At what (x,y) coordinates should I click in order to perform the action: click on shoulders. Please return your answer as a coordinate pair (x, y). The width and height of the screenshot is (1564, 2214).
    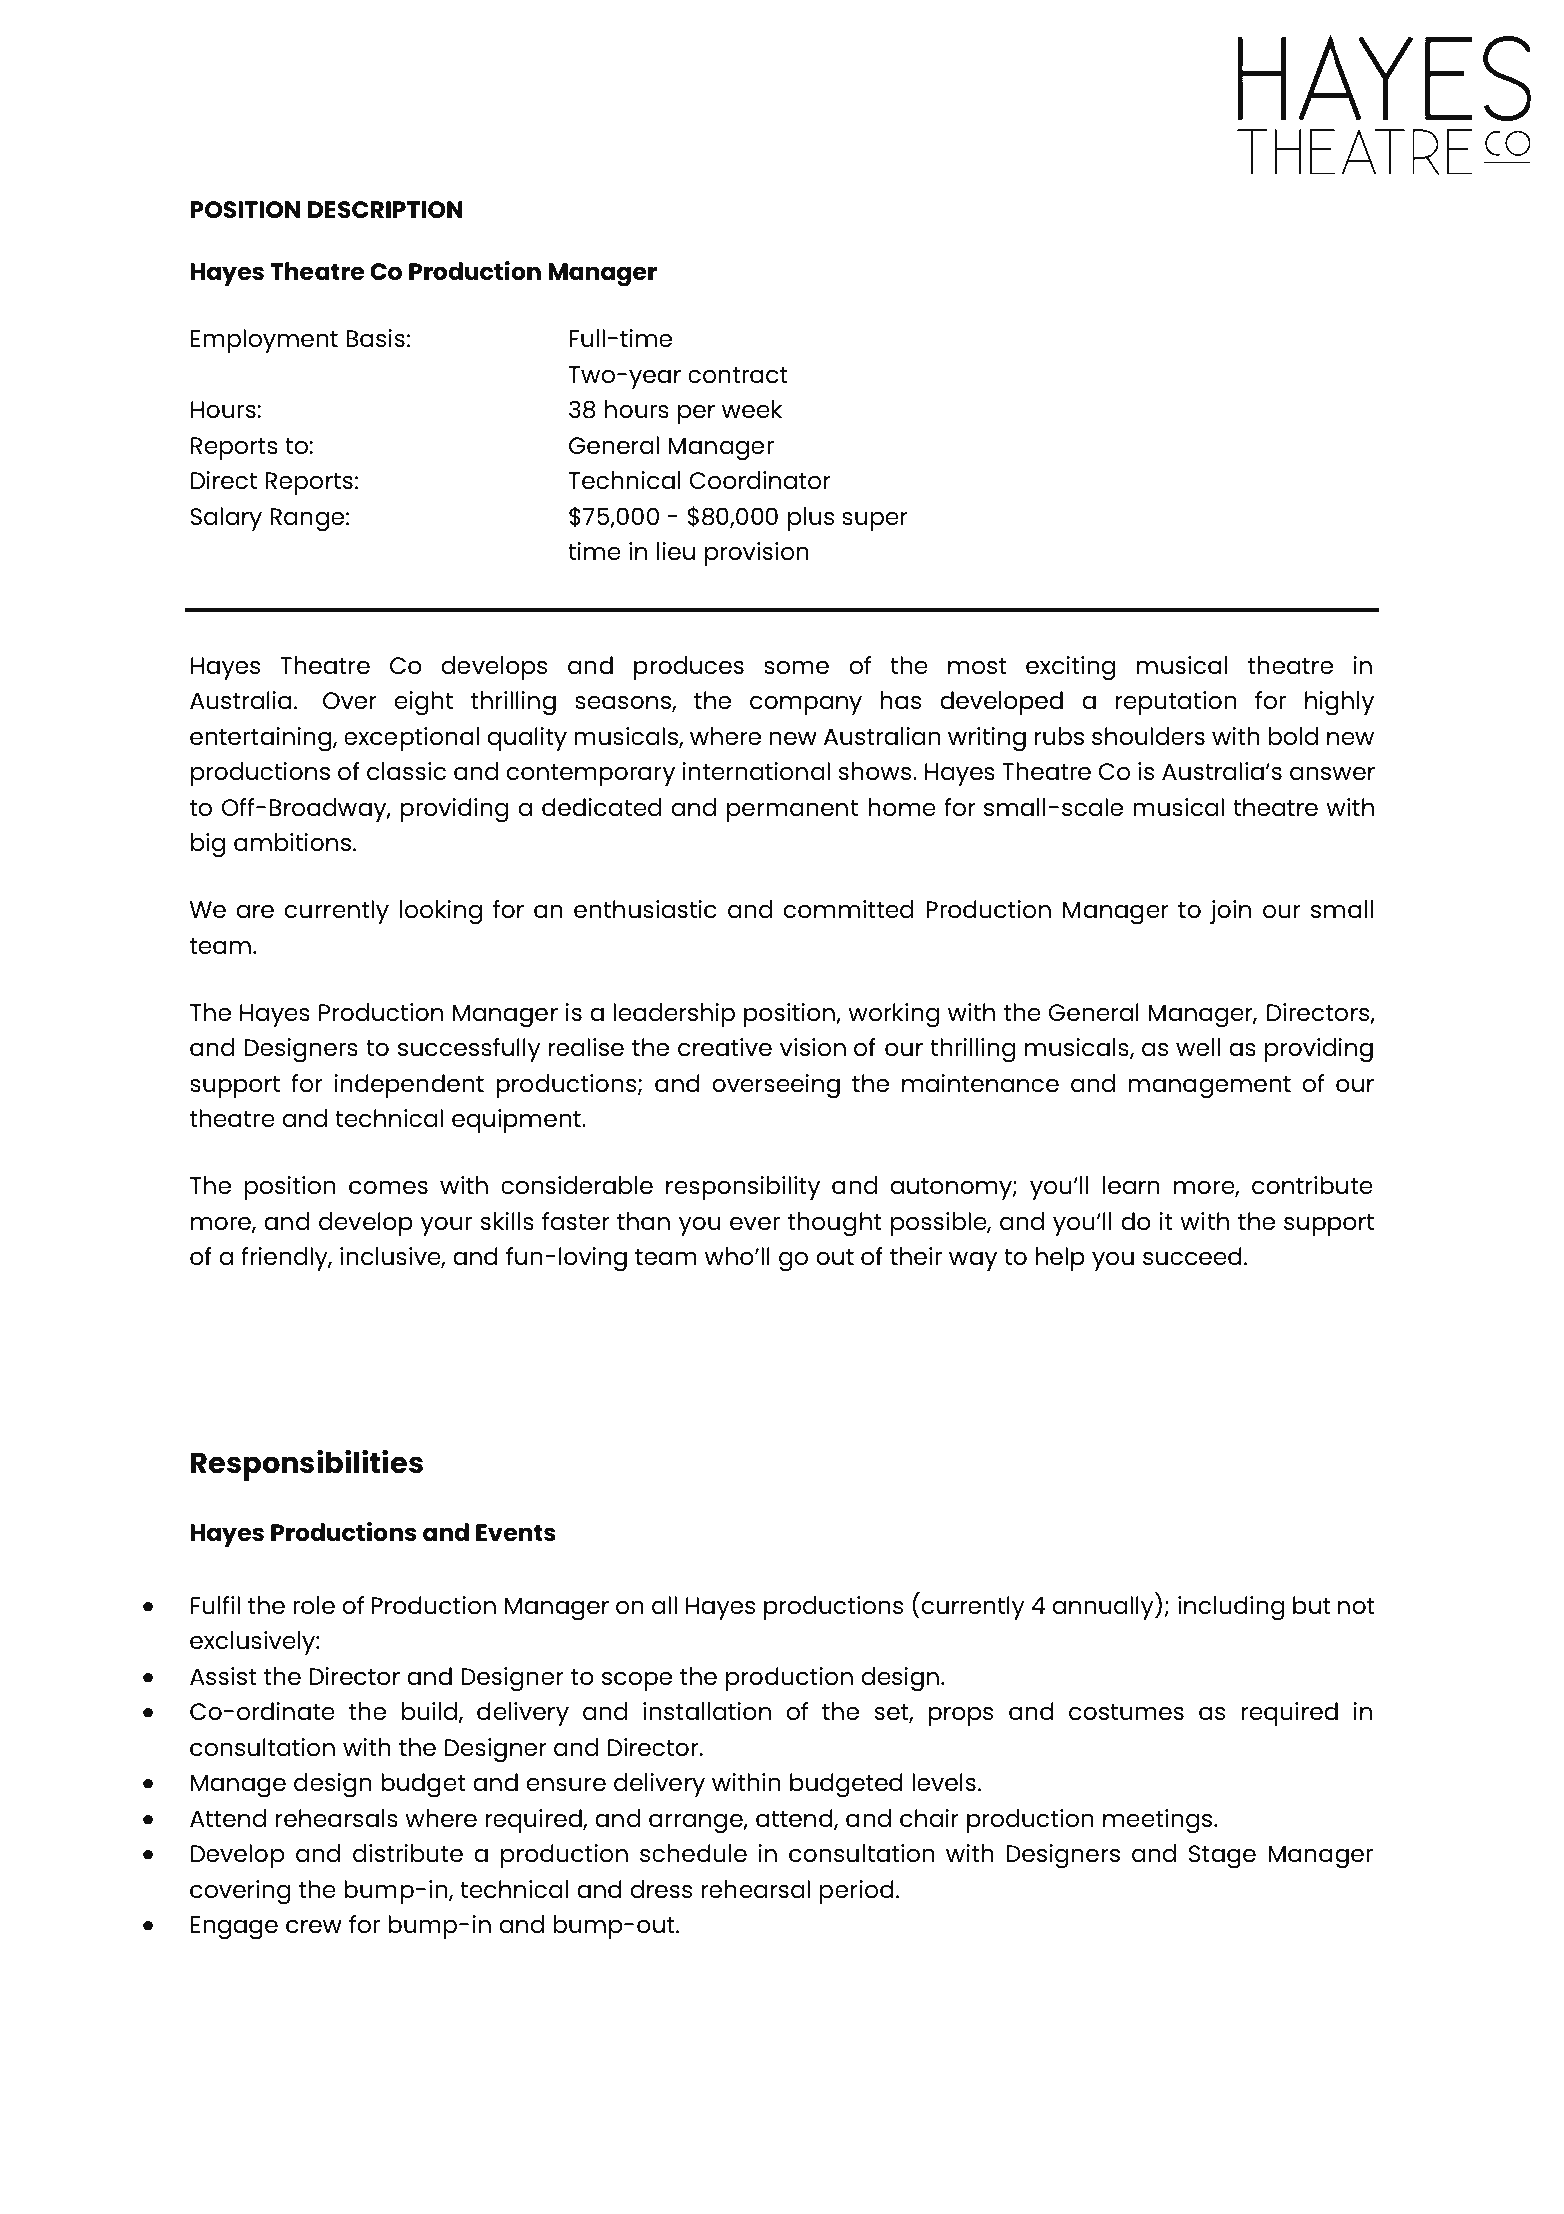
    Looking at the image, I should click on (1148, 736).
